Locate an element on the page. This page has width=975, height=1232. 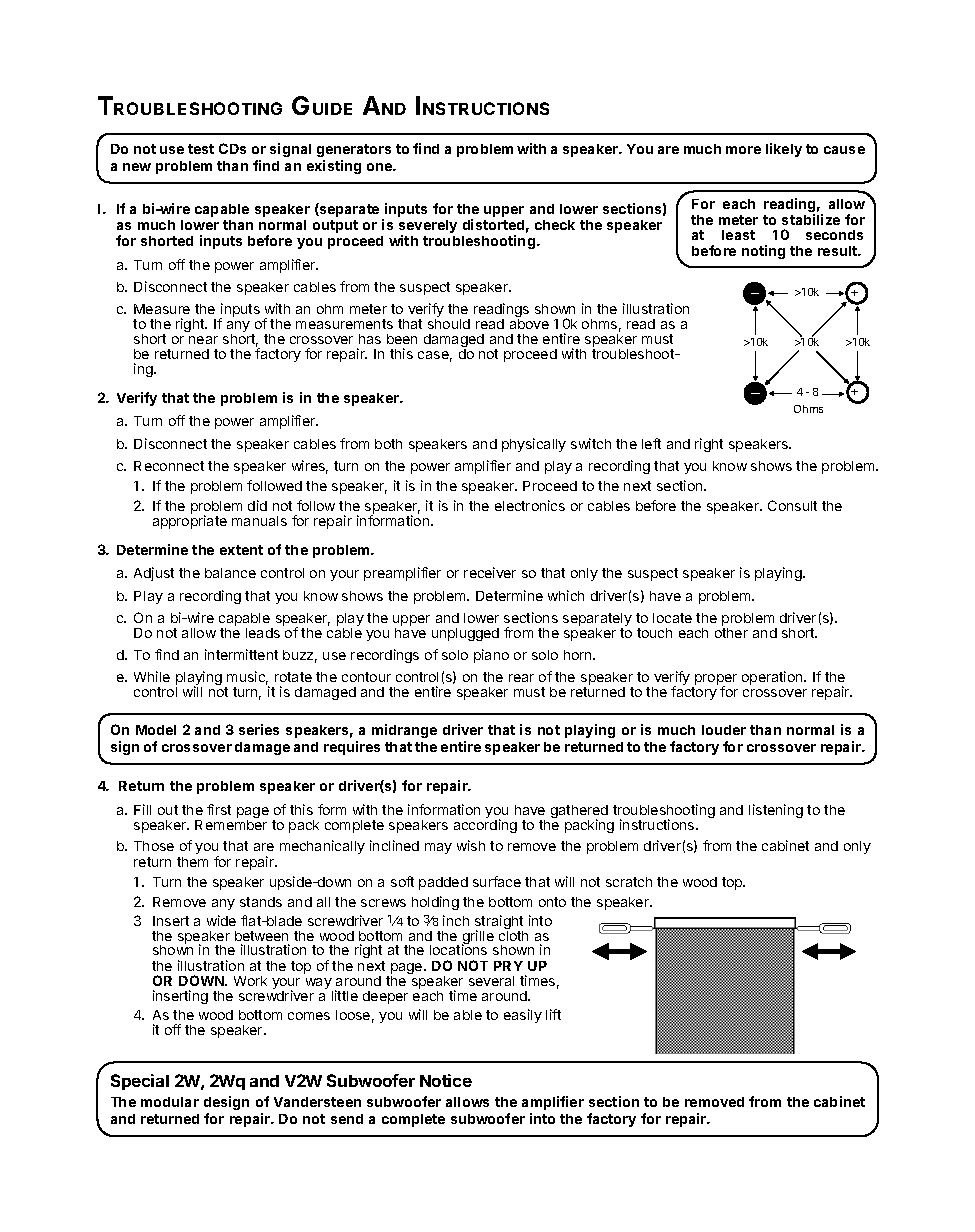
left is located at coordinates (651, 443).
